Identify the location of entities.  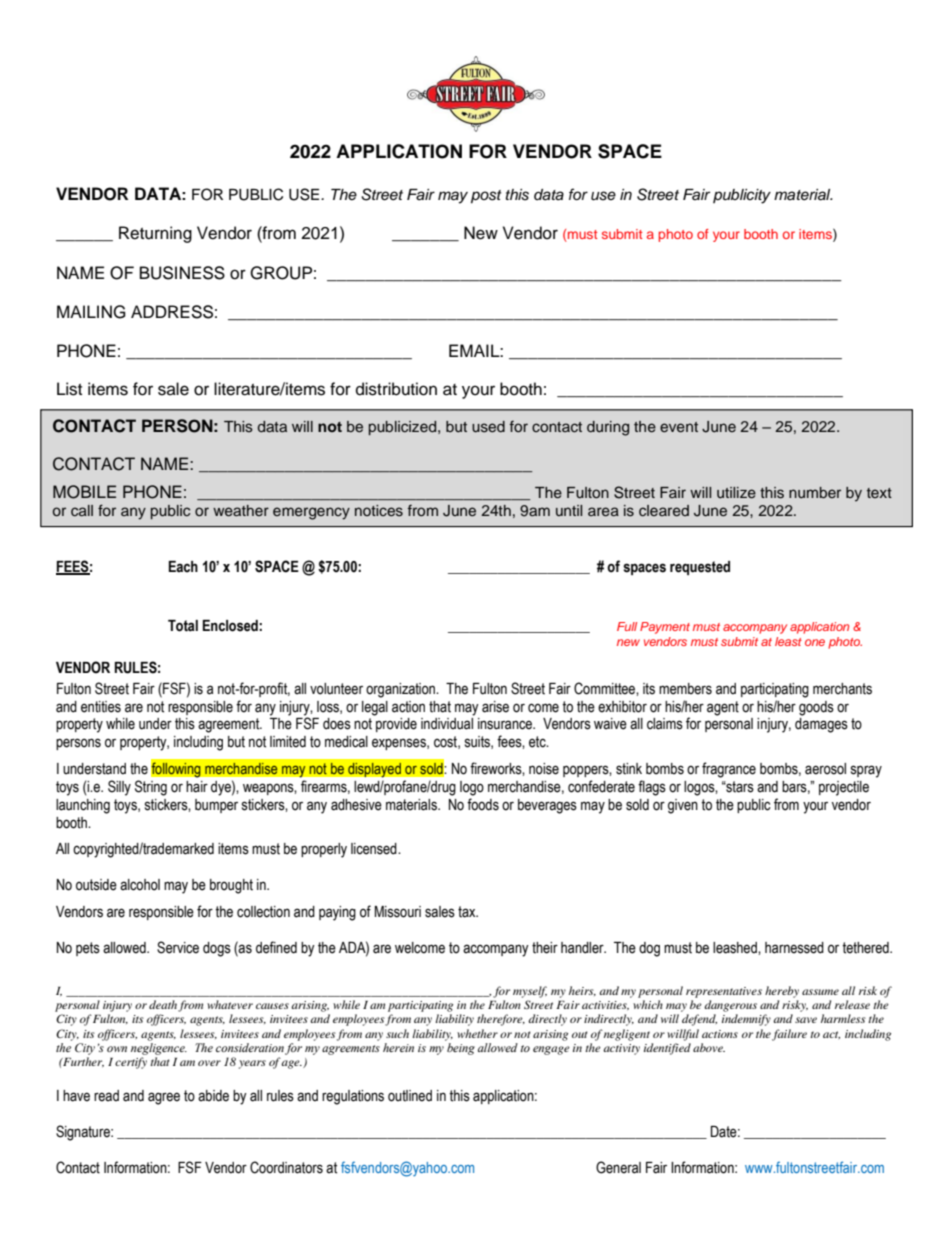
(101, 707).
